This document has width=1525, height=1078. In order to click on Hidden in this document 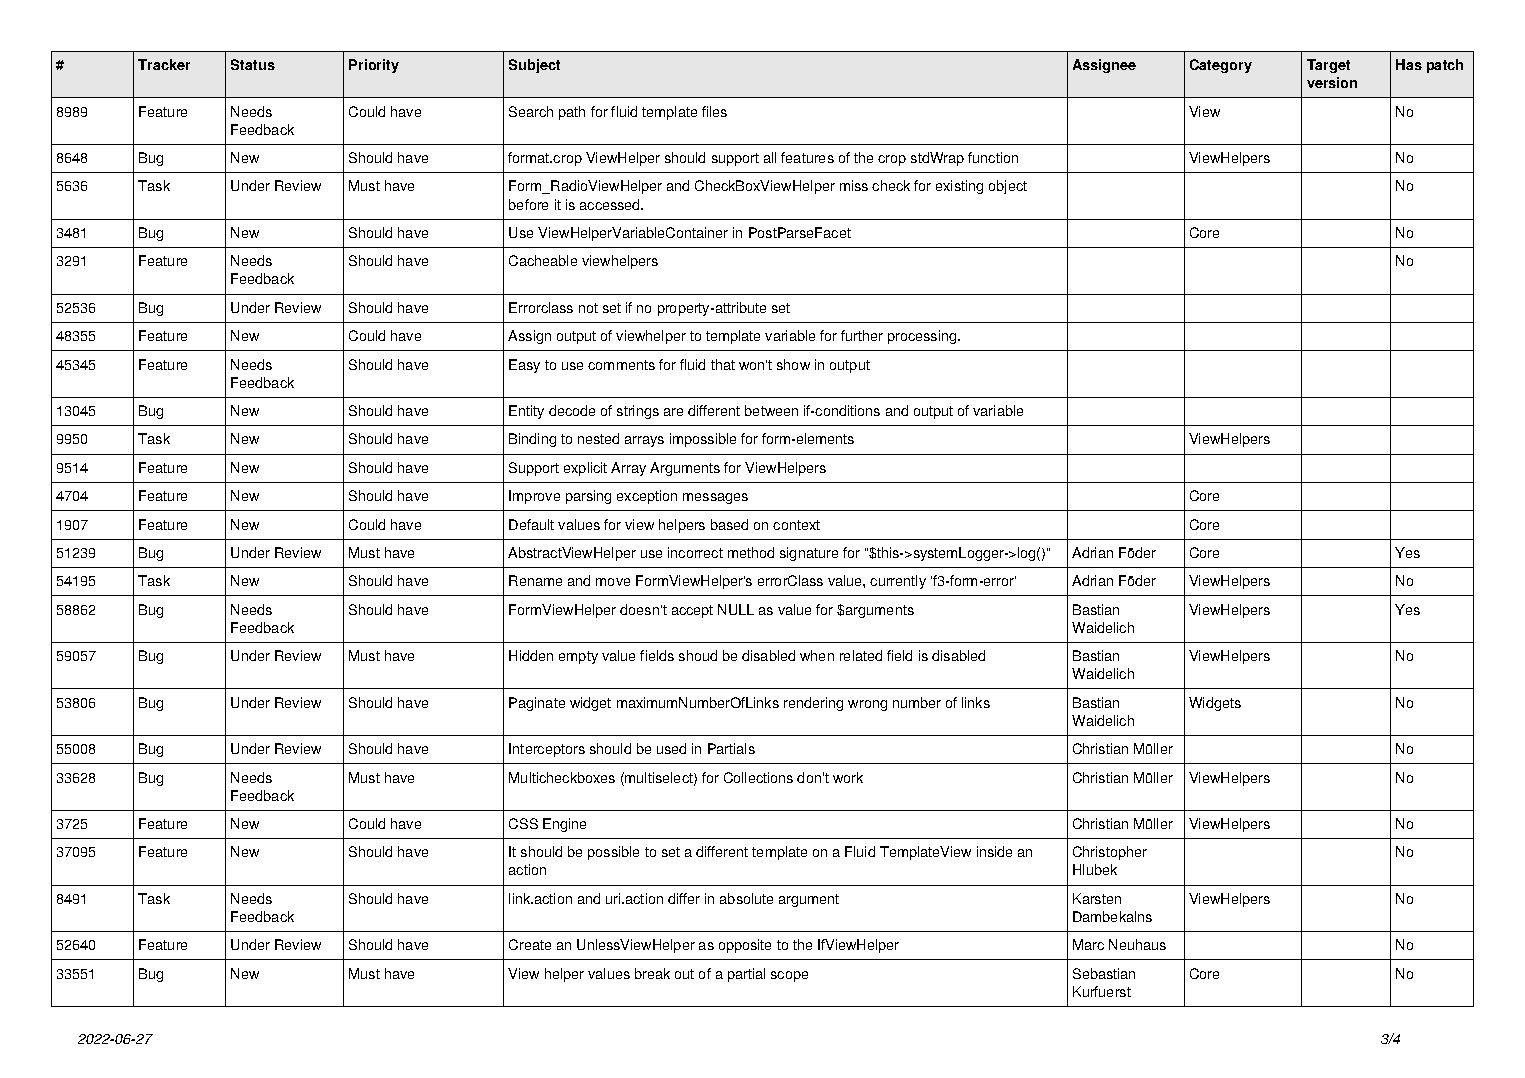, I will do `click(531, 655)`.
